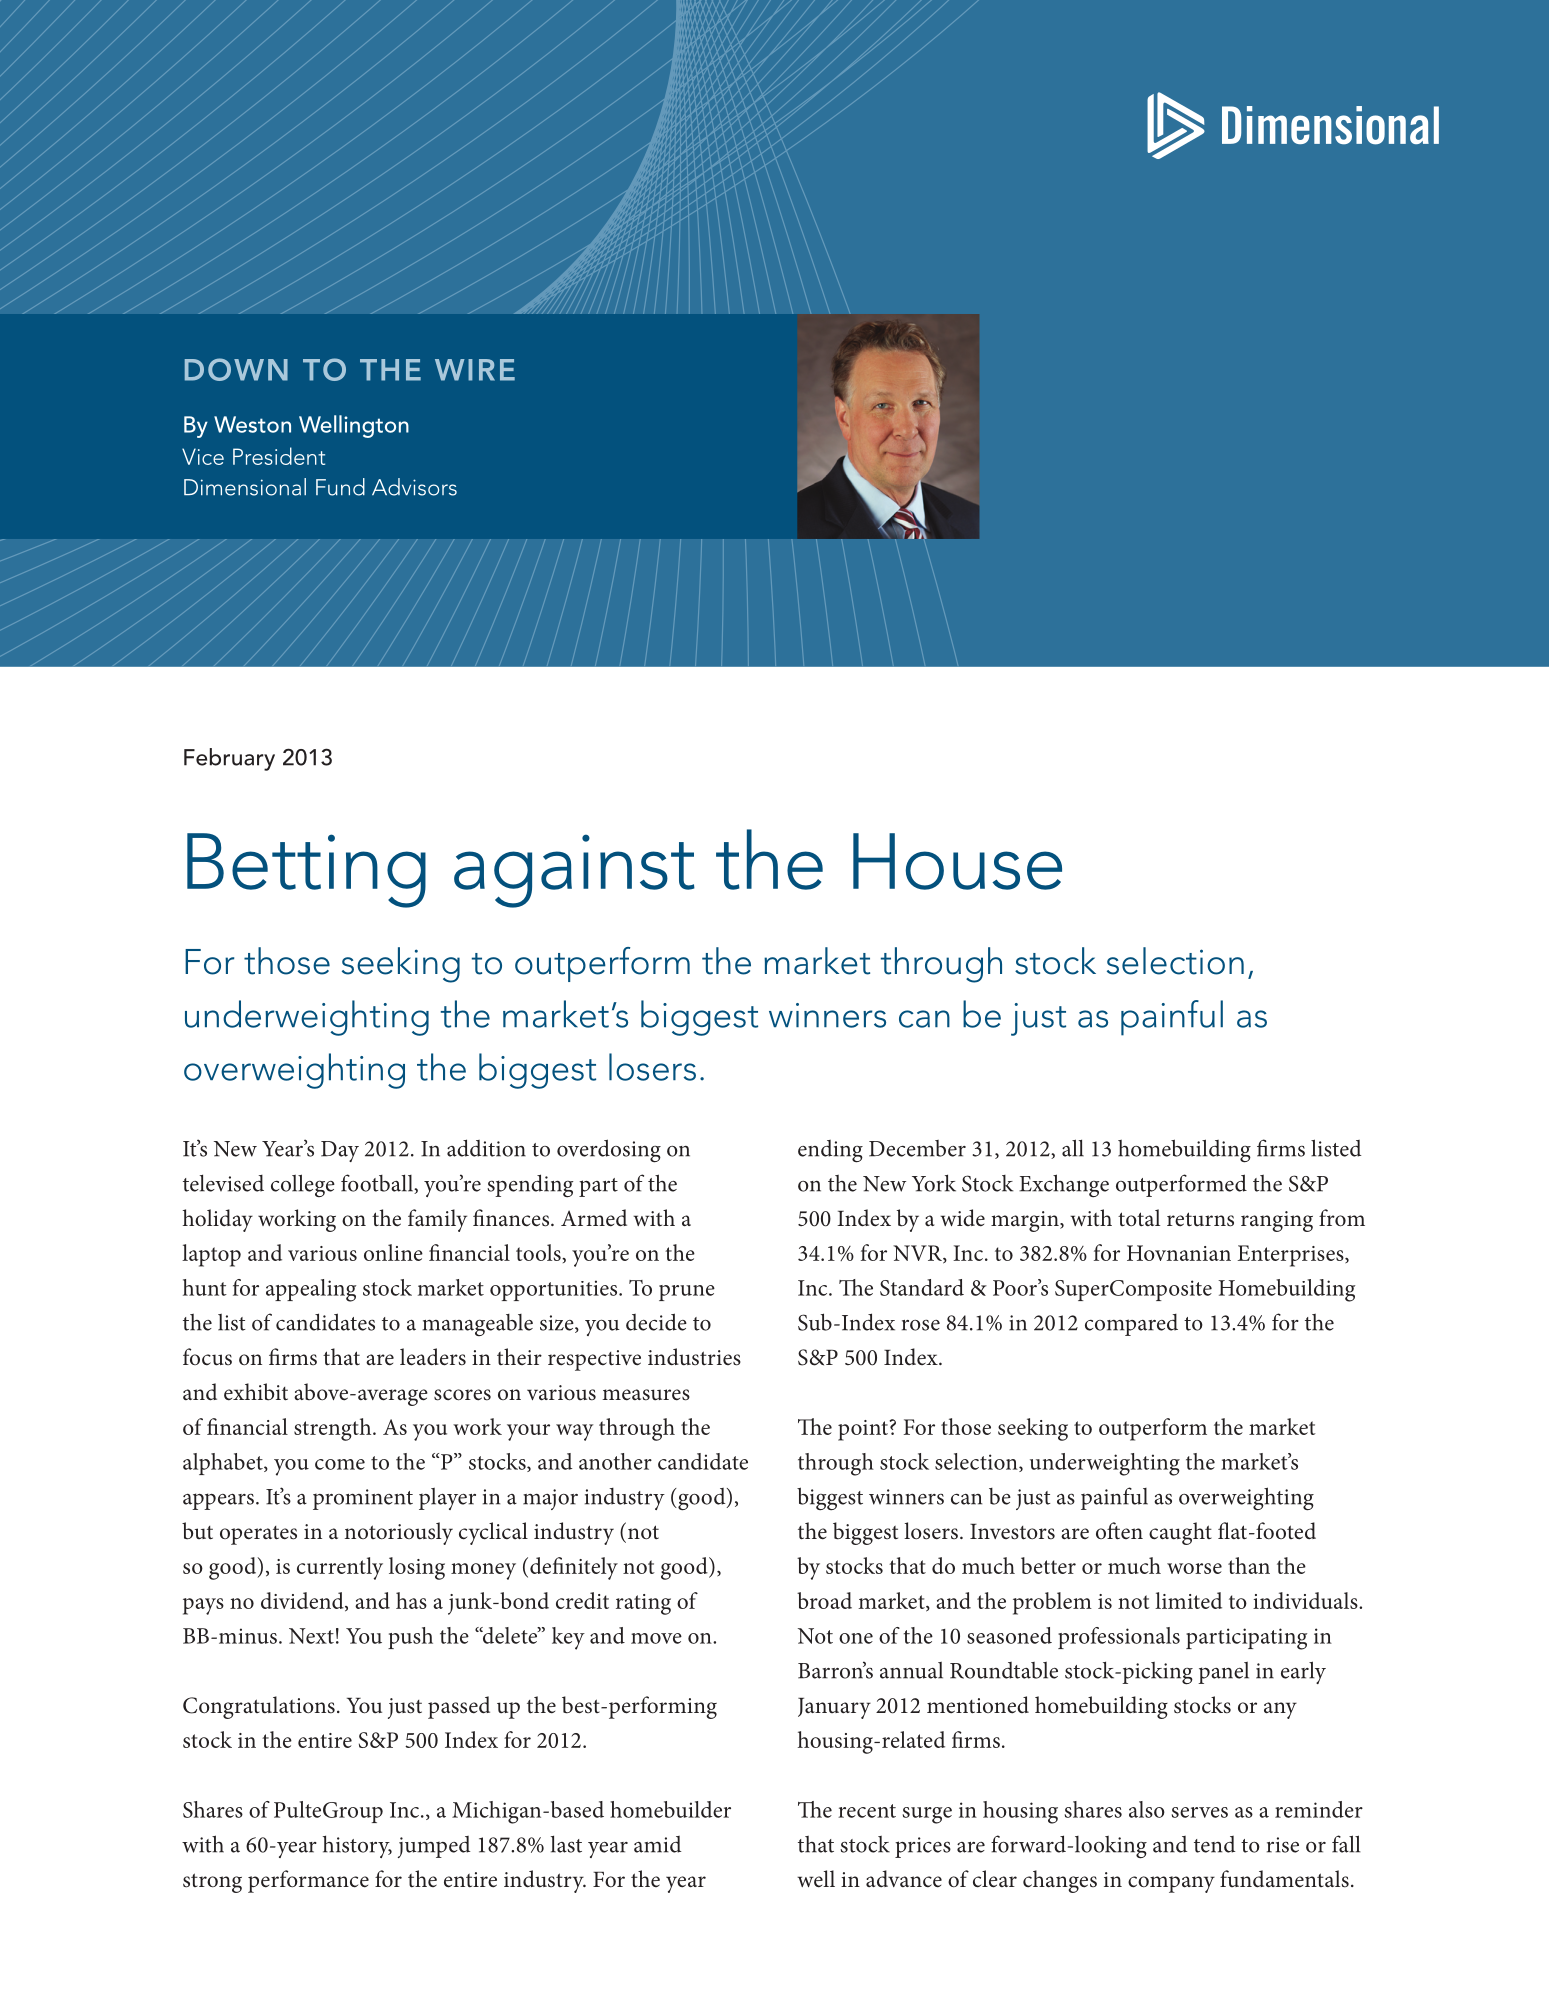 This screenshot has height=2004, width=1549. Describe the element at coordinates (917, 1148) in the screenshot. I see `December` at that location.
